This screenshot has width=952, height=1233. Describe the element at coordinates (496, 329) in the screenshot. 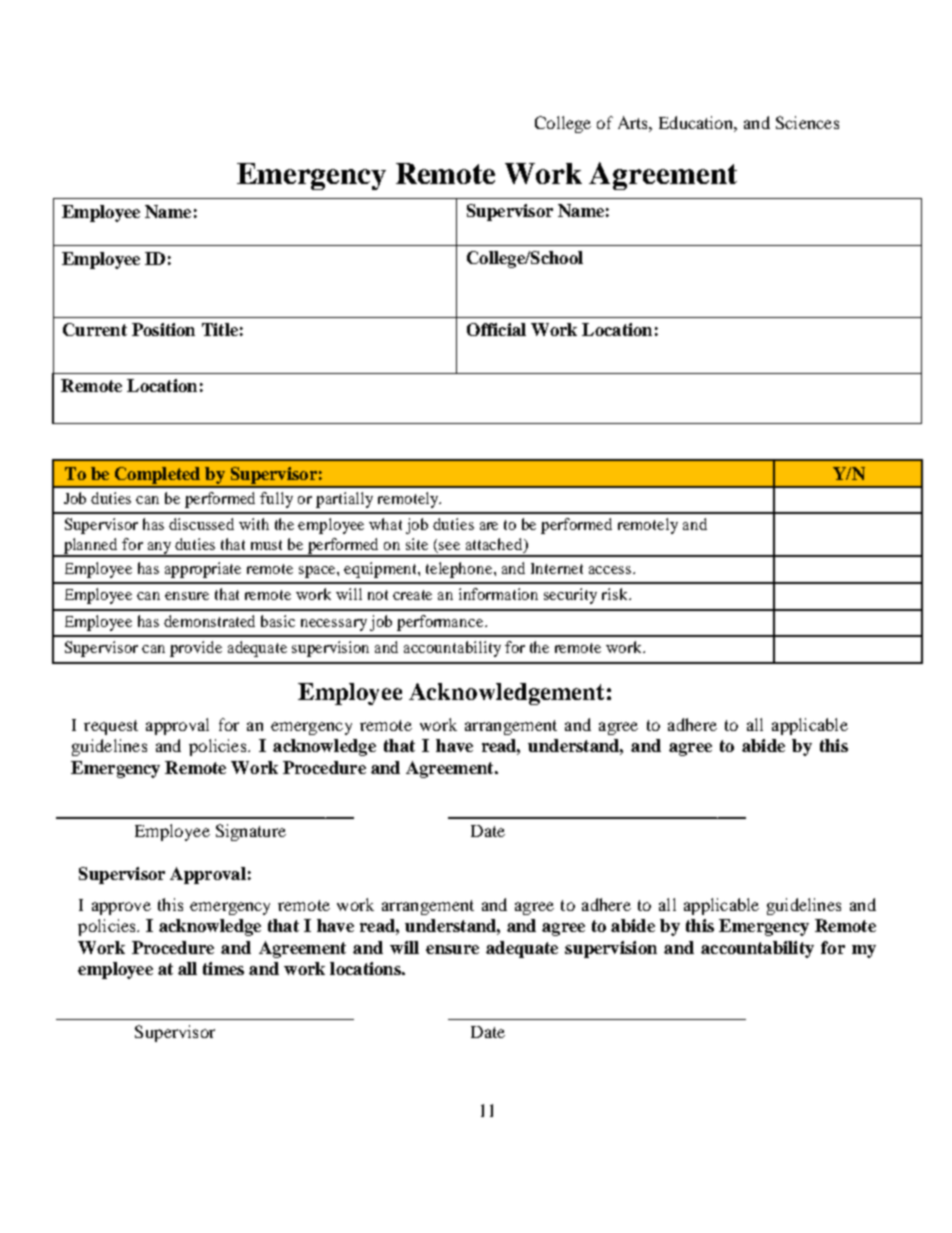

I see `Official` at that location.
